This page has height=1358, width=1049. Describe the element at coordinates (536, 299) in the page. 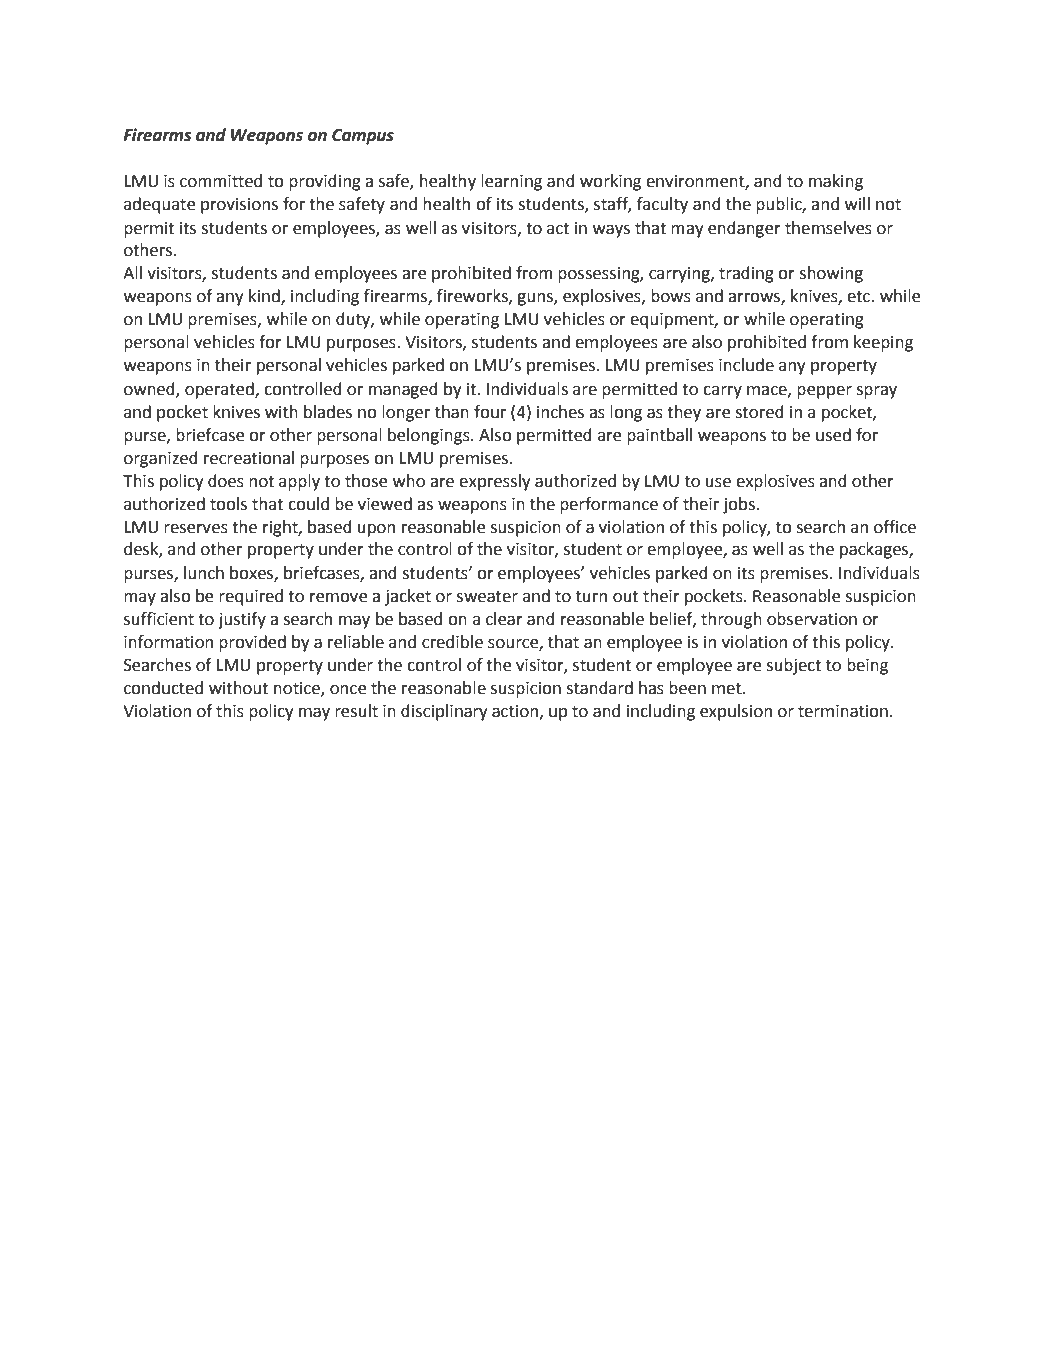

I see `guns` at that location.
